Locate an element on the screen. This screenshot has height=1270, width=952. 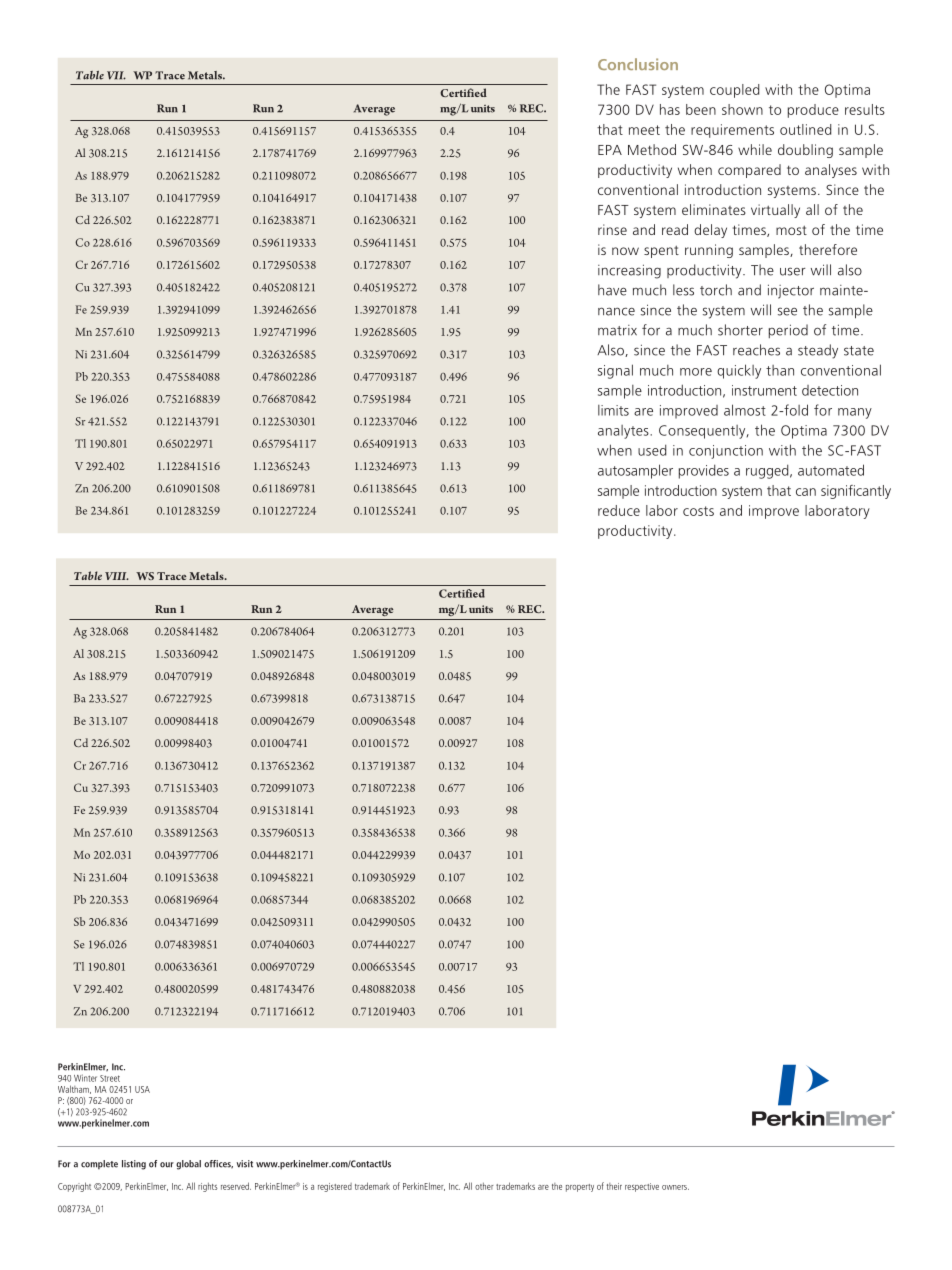
than is located at coordinates (780, 370).
